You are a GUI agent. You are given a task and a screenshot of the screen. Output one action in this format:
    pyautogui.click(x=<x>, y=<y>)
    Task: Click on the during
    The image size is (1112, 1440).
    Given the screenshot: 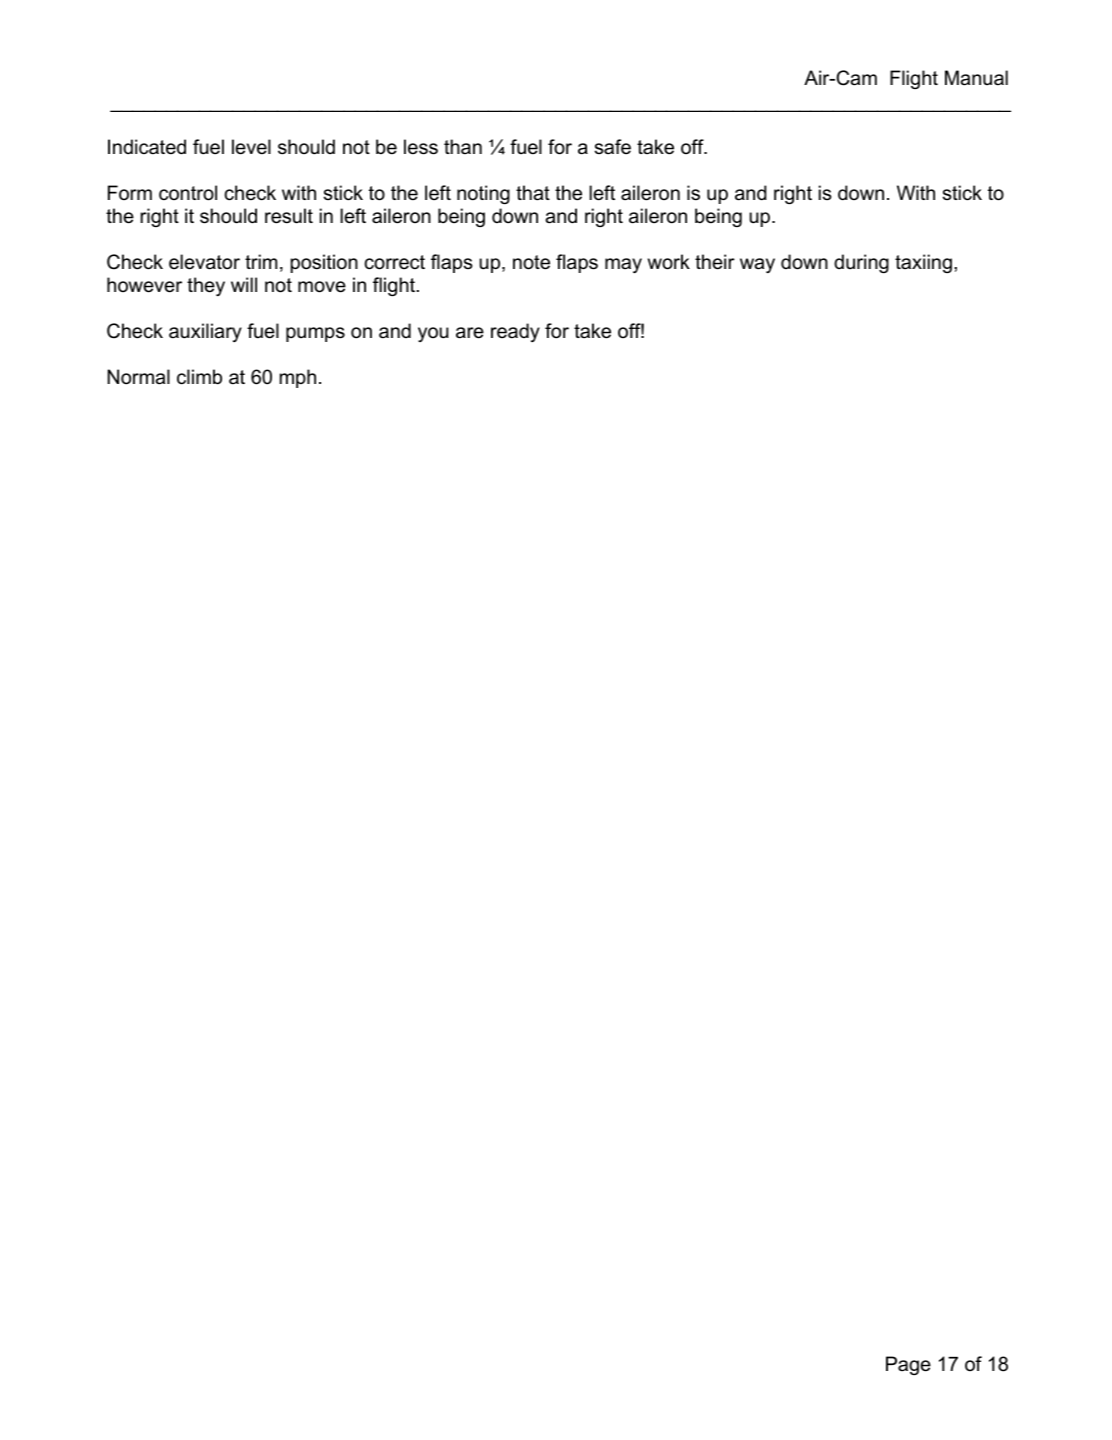 What is the action you would take?
    pyautogui.click(x=861, y=263)
